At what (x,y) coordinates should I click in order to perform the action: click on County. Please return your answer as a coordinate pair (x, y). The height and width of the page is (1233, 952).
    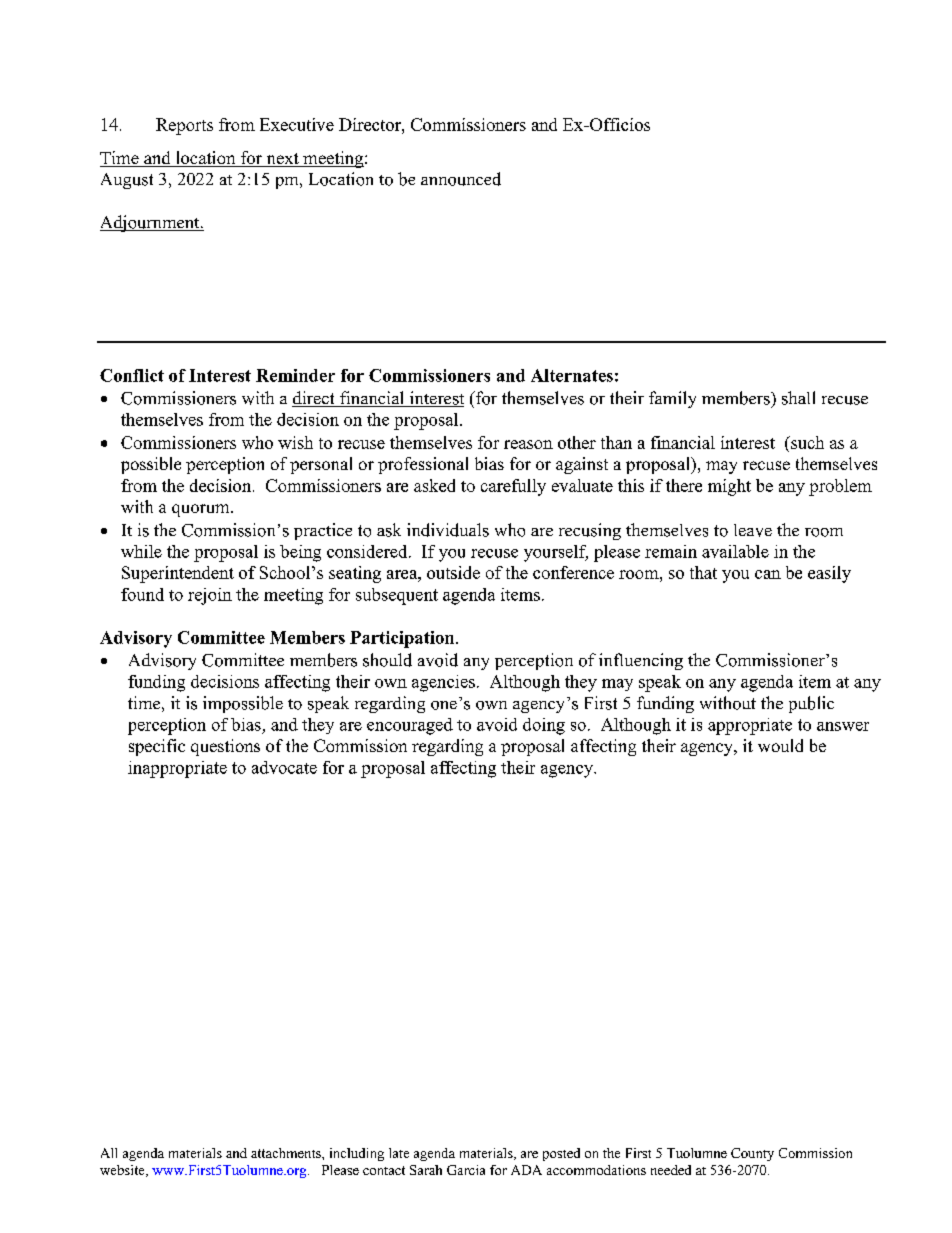
    Looking at the image, I should click on (752, 1154).
